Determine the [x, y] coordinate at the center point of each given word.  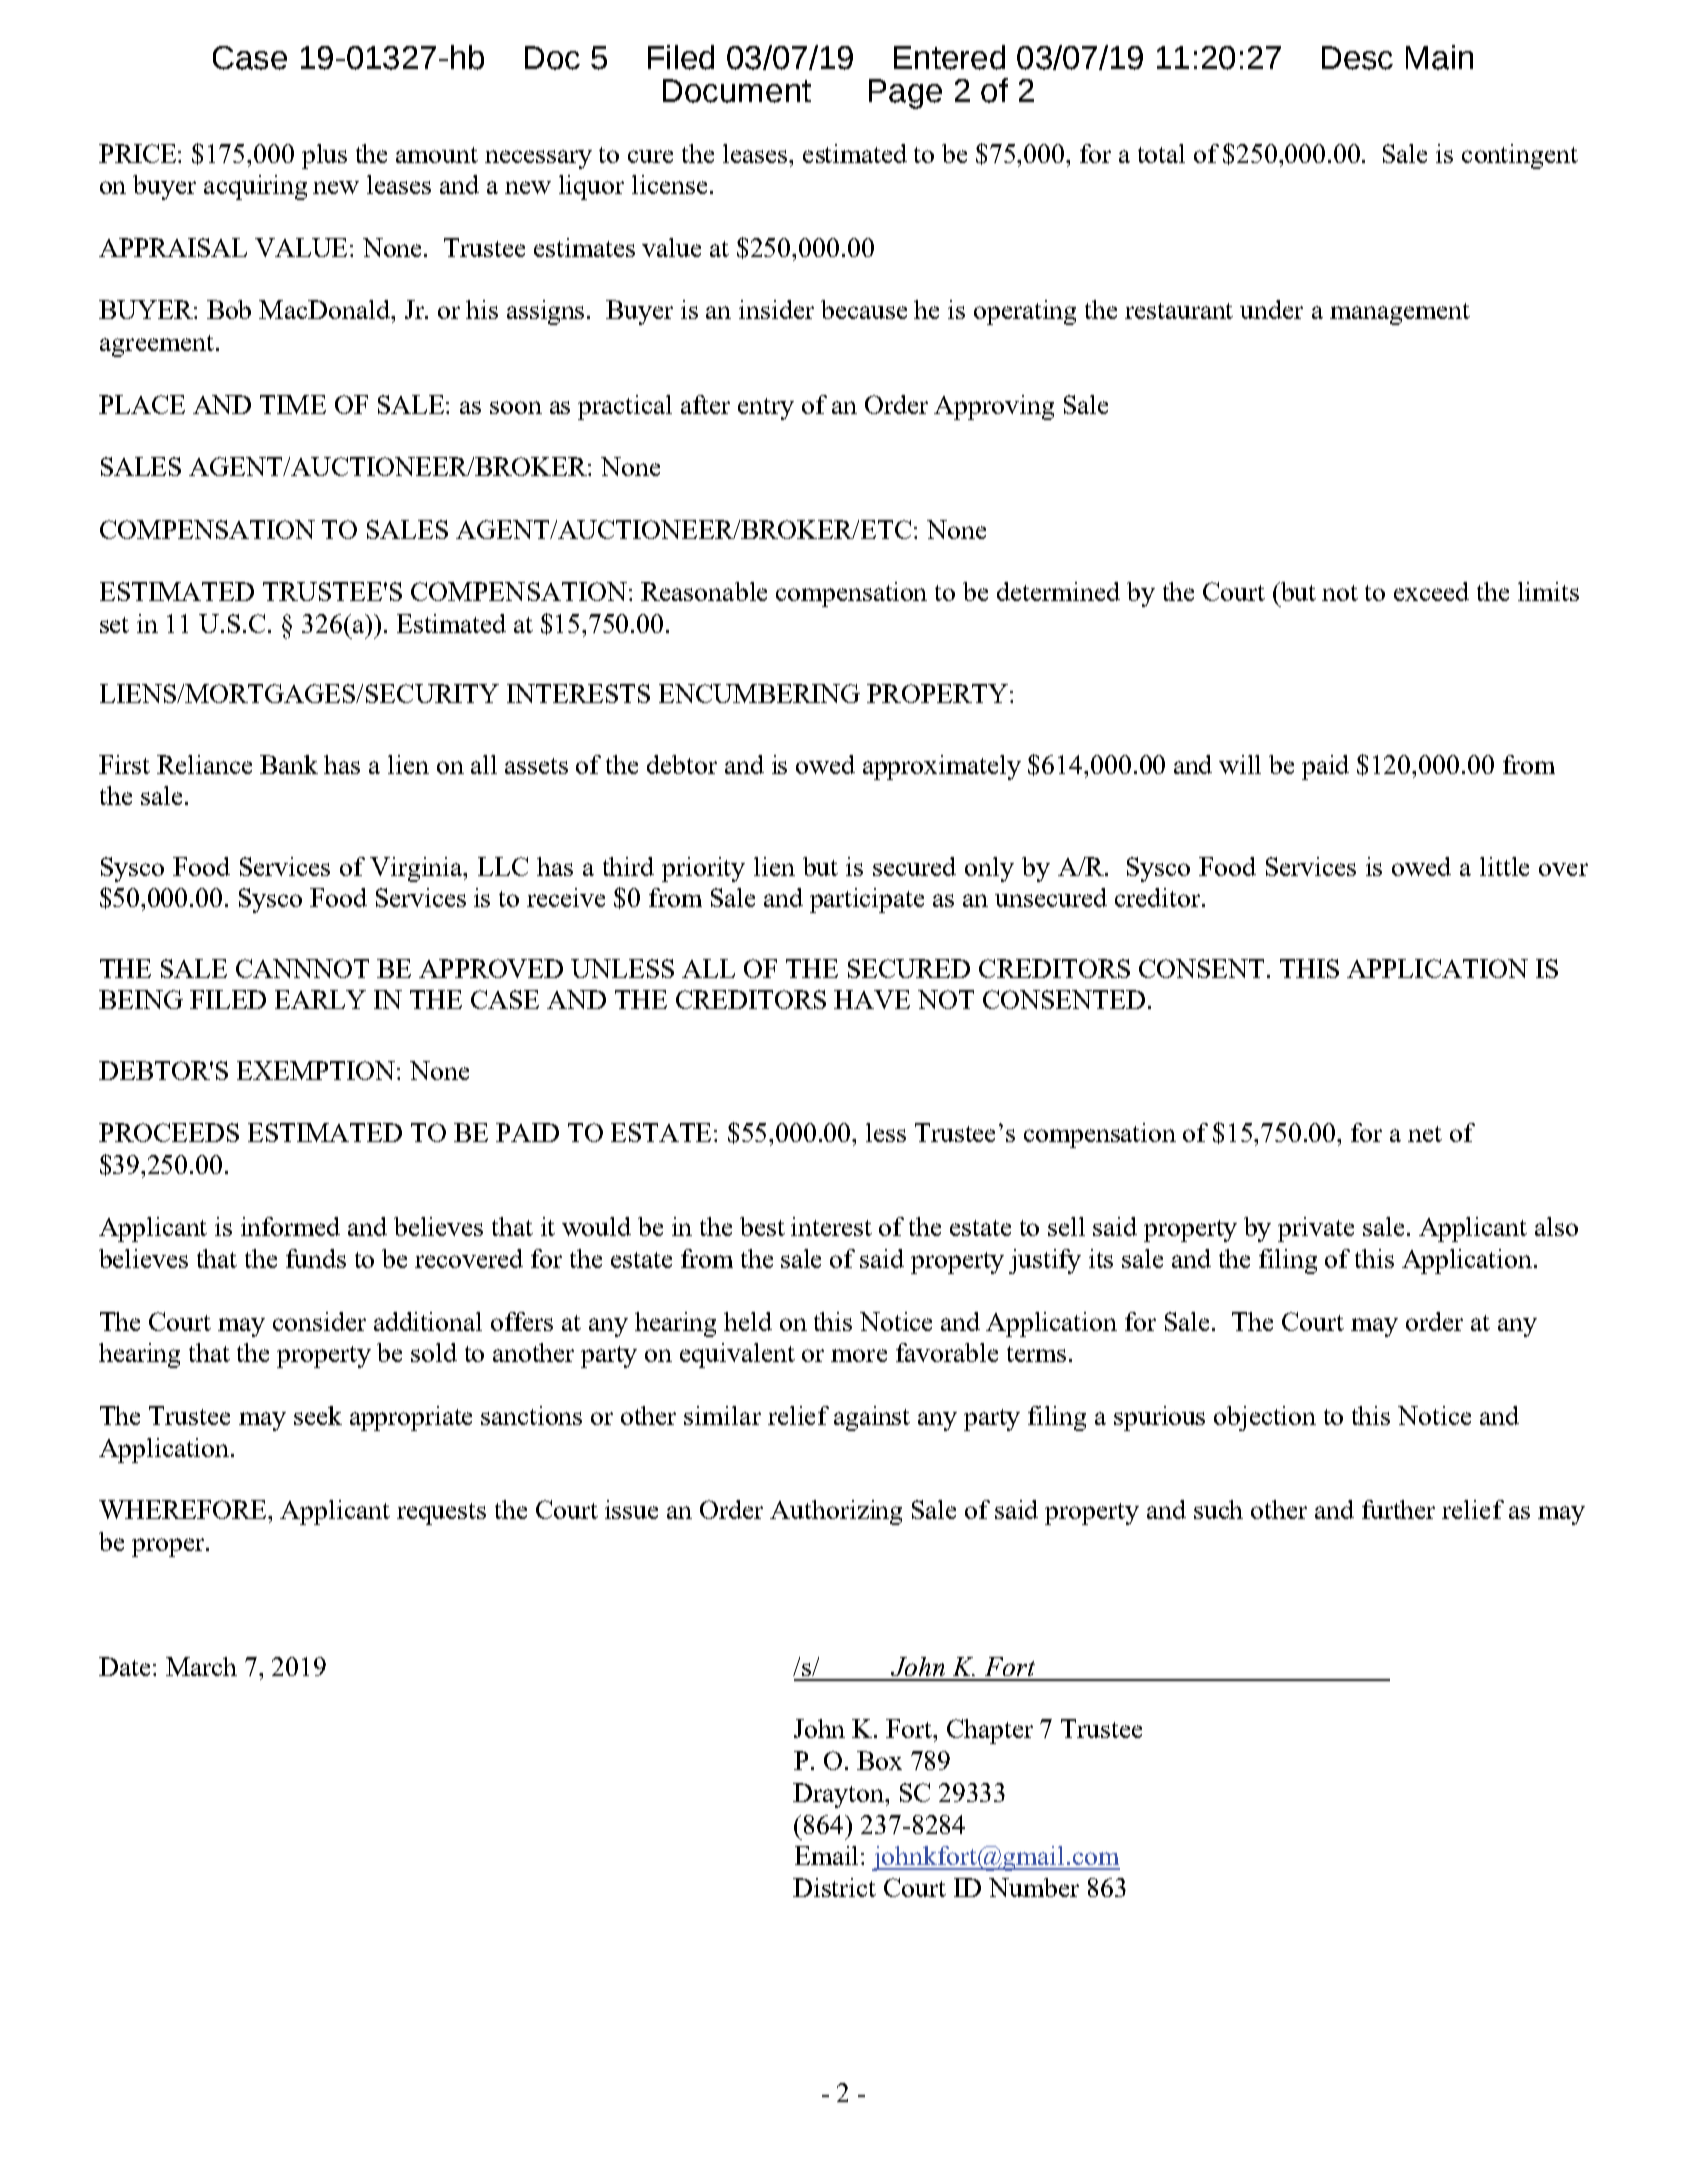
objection [1265, 1418]
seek [318, 1415]
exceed [1431, 591]
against [872, 1418]
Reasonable [704, 591]
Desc [1357, 58]
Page [905, 94]
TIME [293, 404]
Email [828, 1855]
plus [324, 156]
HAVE [872, 999]
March [201, 1666]
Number [1034, 1887]
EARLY [320, 999]
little [1504, 866]
